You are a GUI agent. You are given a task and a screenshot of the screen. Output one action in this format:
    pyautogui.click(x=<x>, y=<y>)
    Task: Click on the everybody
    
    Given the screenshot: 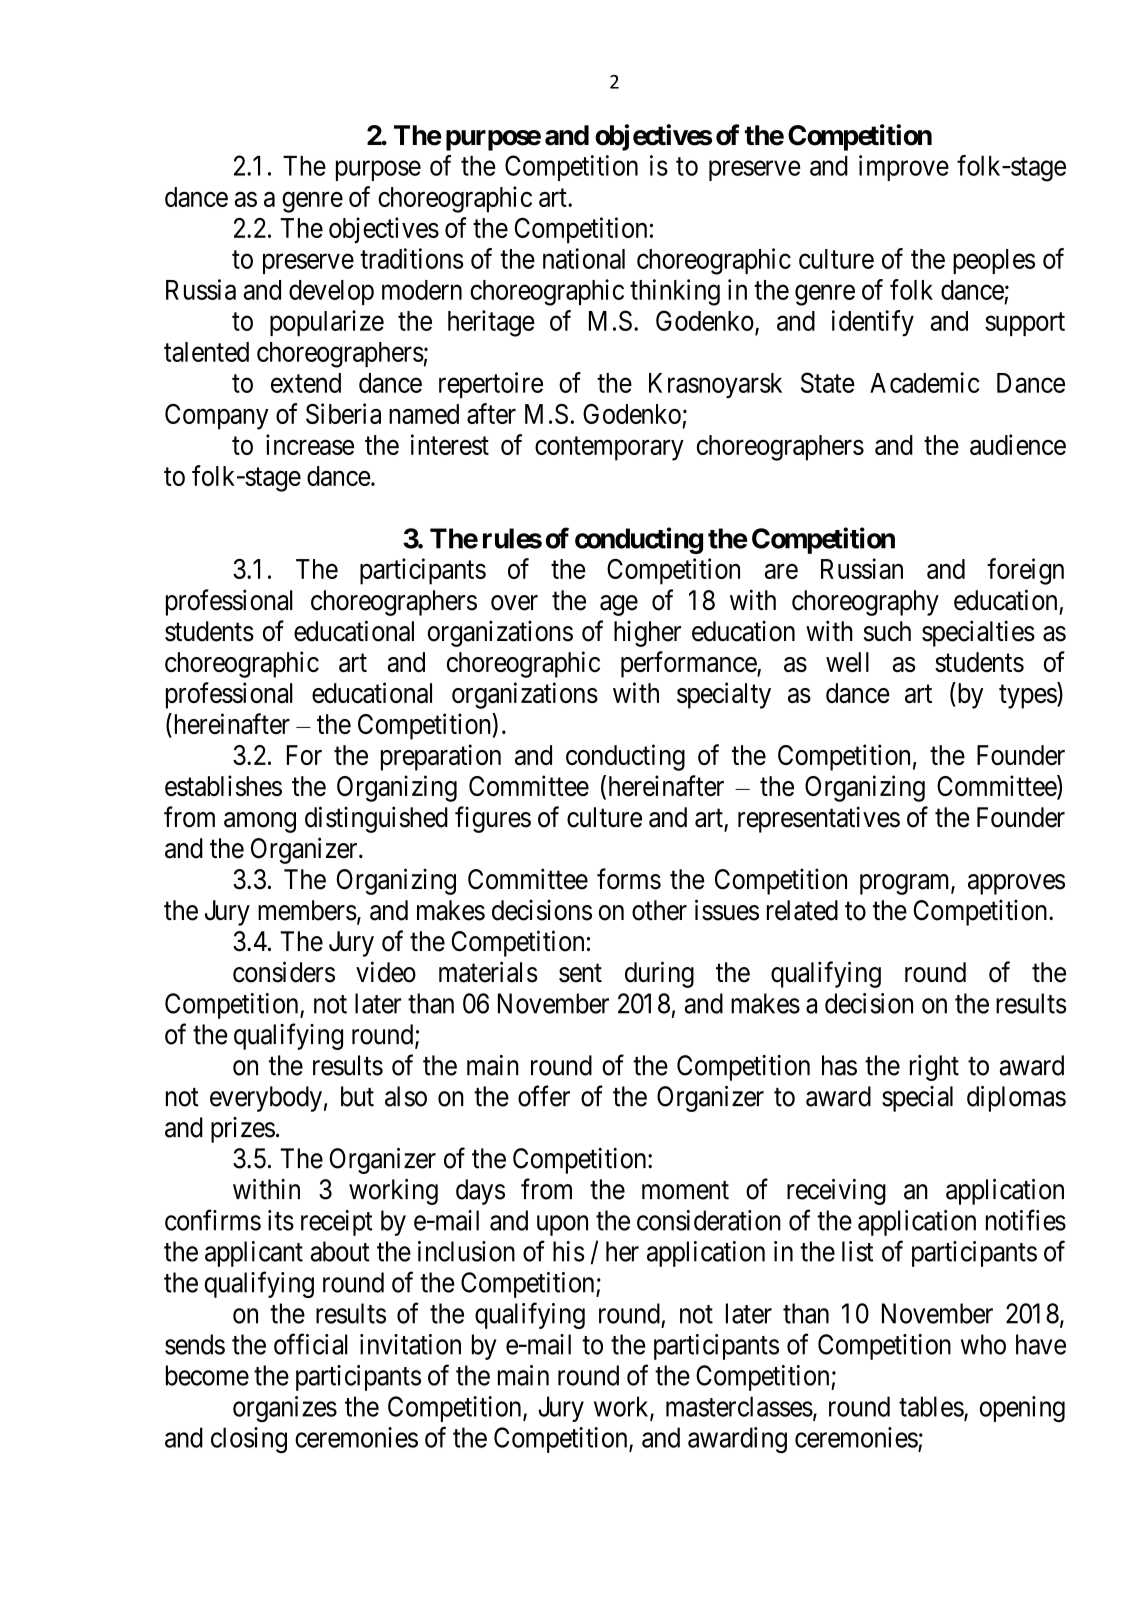 What is the action you would take?
    pyautogui.click(x=266, y=1099)
